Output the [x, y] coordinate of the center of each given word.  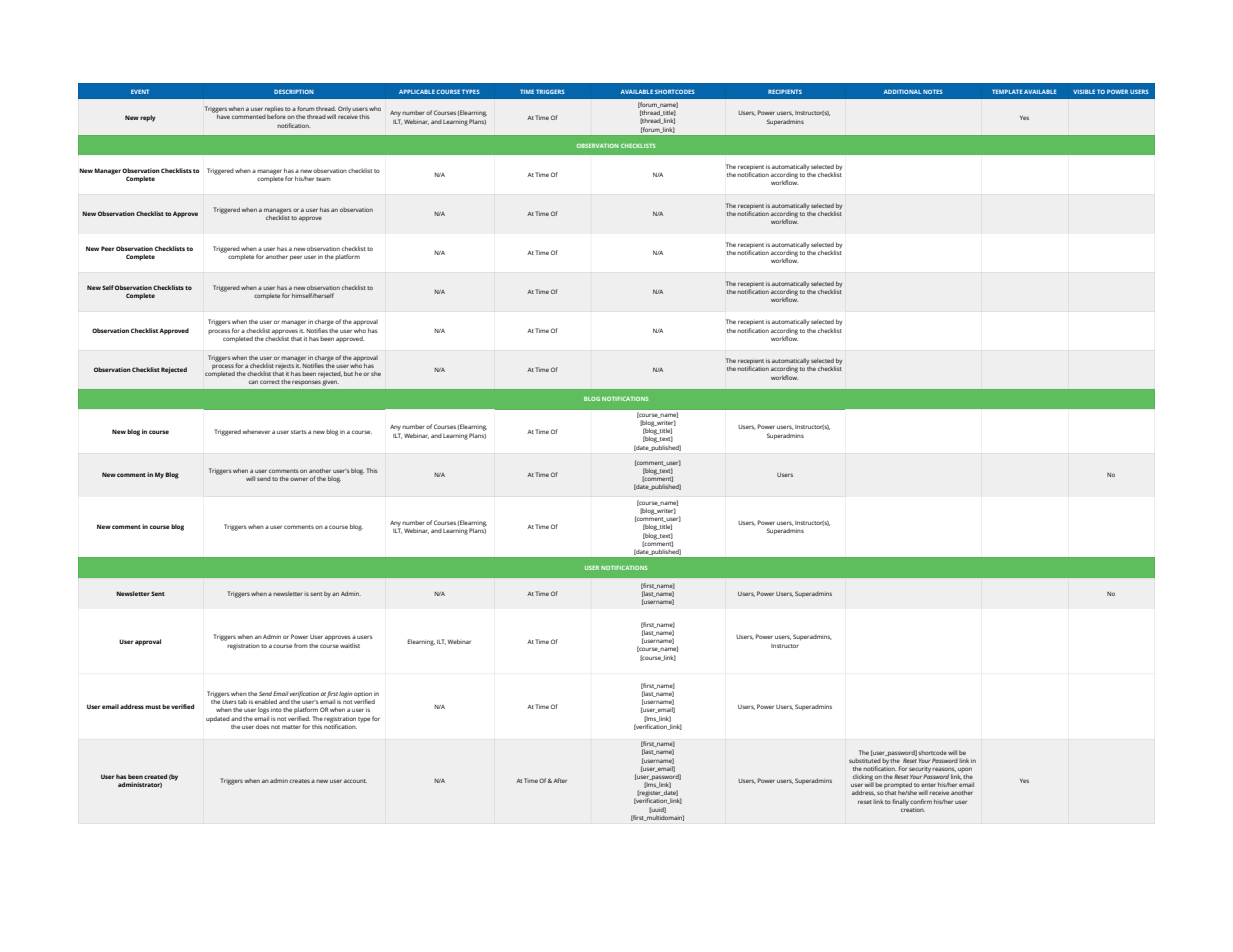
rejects [285, 366]
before [276, 116]
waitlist [350, 645]
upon [965, 771]
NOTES [933, 91]
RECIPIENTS [785, 91]
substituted [865, 761]
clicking [863, 778]
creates [299, 781]
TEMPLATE [1007, 91]
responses [306, 382]
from [301, 645]
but [348, 373]
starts [299, 432]
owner [299, 479]
